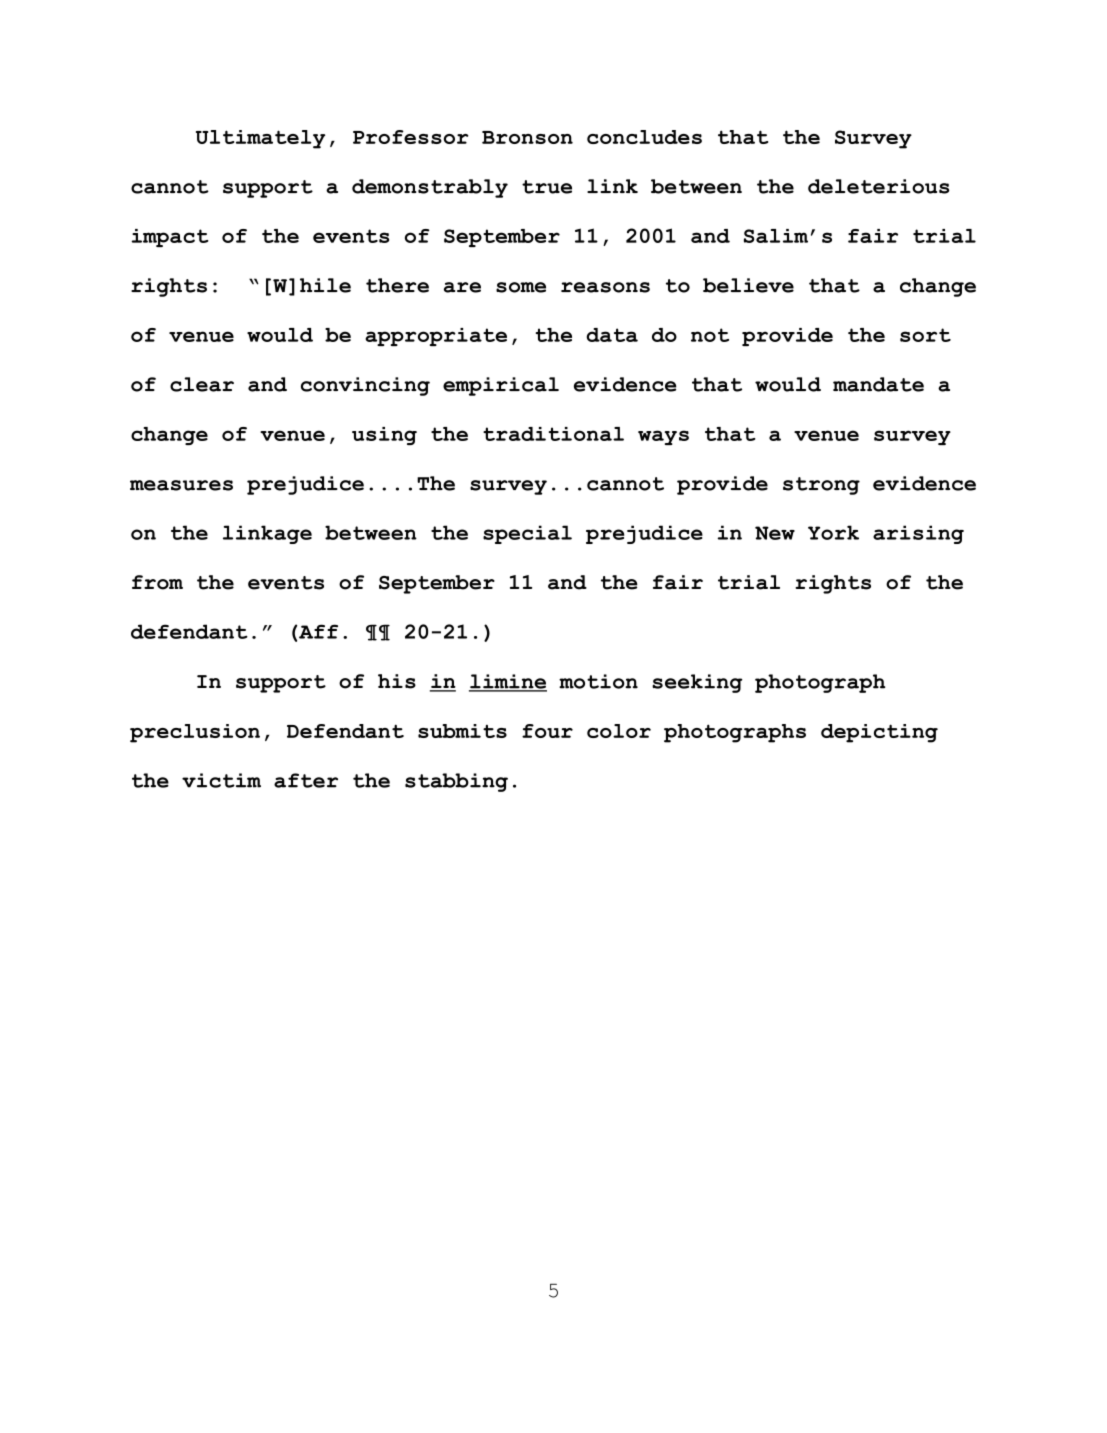 This screenshot has height=1433, width=1107. What do you see at coordinates (748, 285) in the screenshot?
I see `believe` at bounding box center [748, 285].
